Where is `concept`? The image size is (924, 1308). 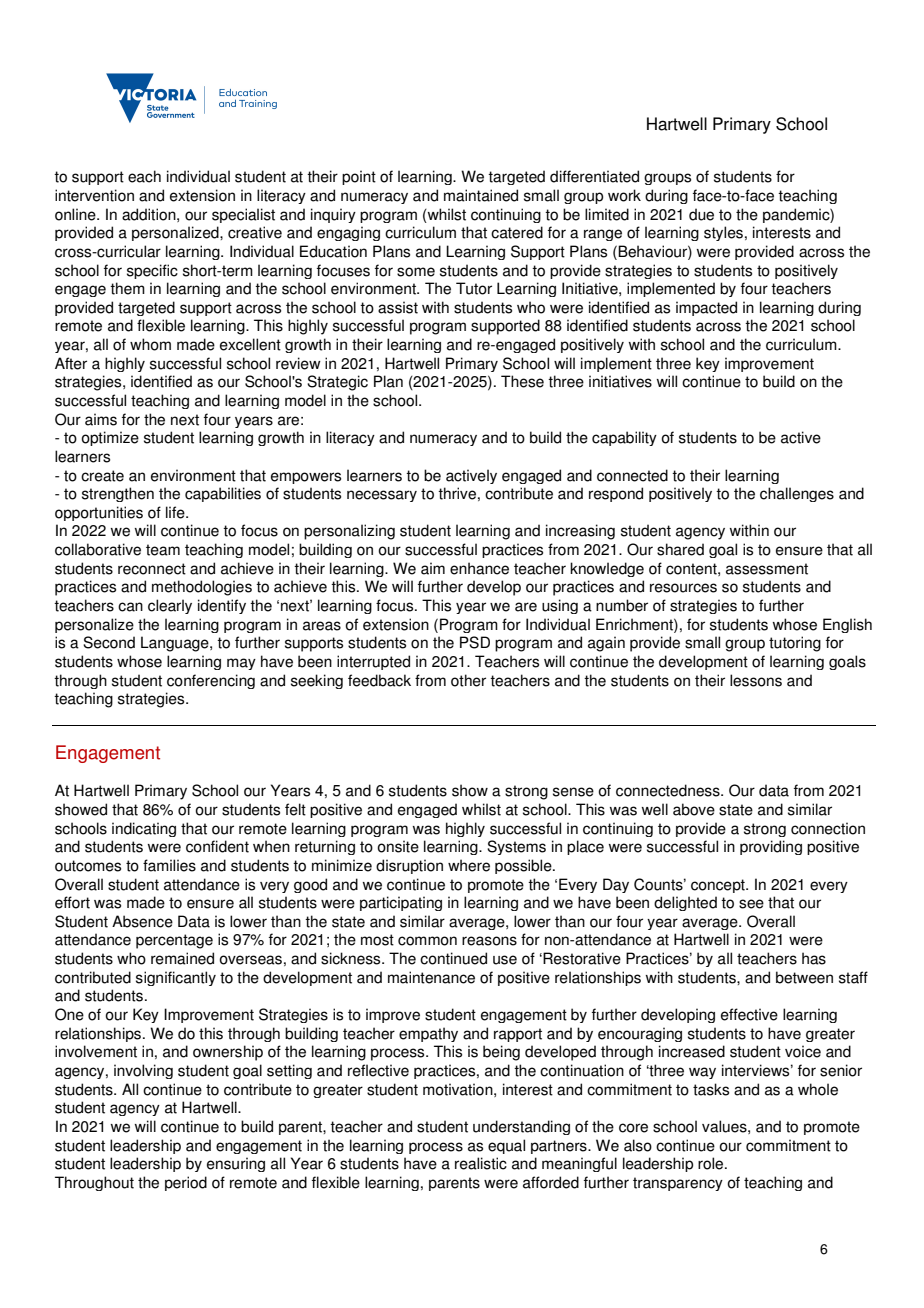 concept is located at coordinates (719, 886).
